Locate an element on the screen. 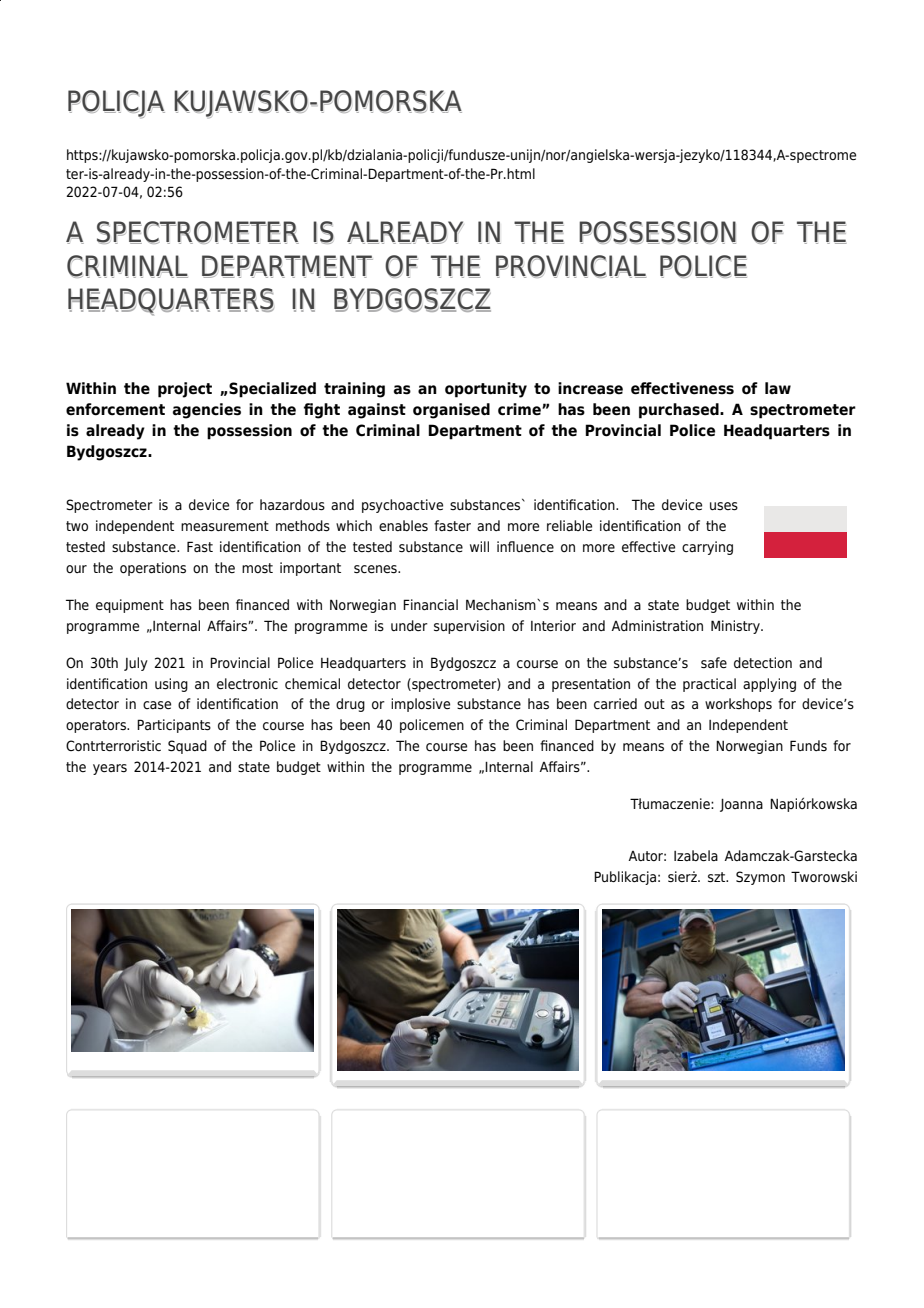 The height and width of the screenshot is (1308, 924). organised is located at coordinates (451, 411).
